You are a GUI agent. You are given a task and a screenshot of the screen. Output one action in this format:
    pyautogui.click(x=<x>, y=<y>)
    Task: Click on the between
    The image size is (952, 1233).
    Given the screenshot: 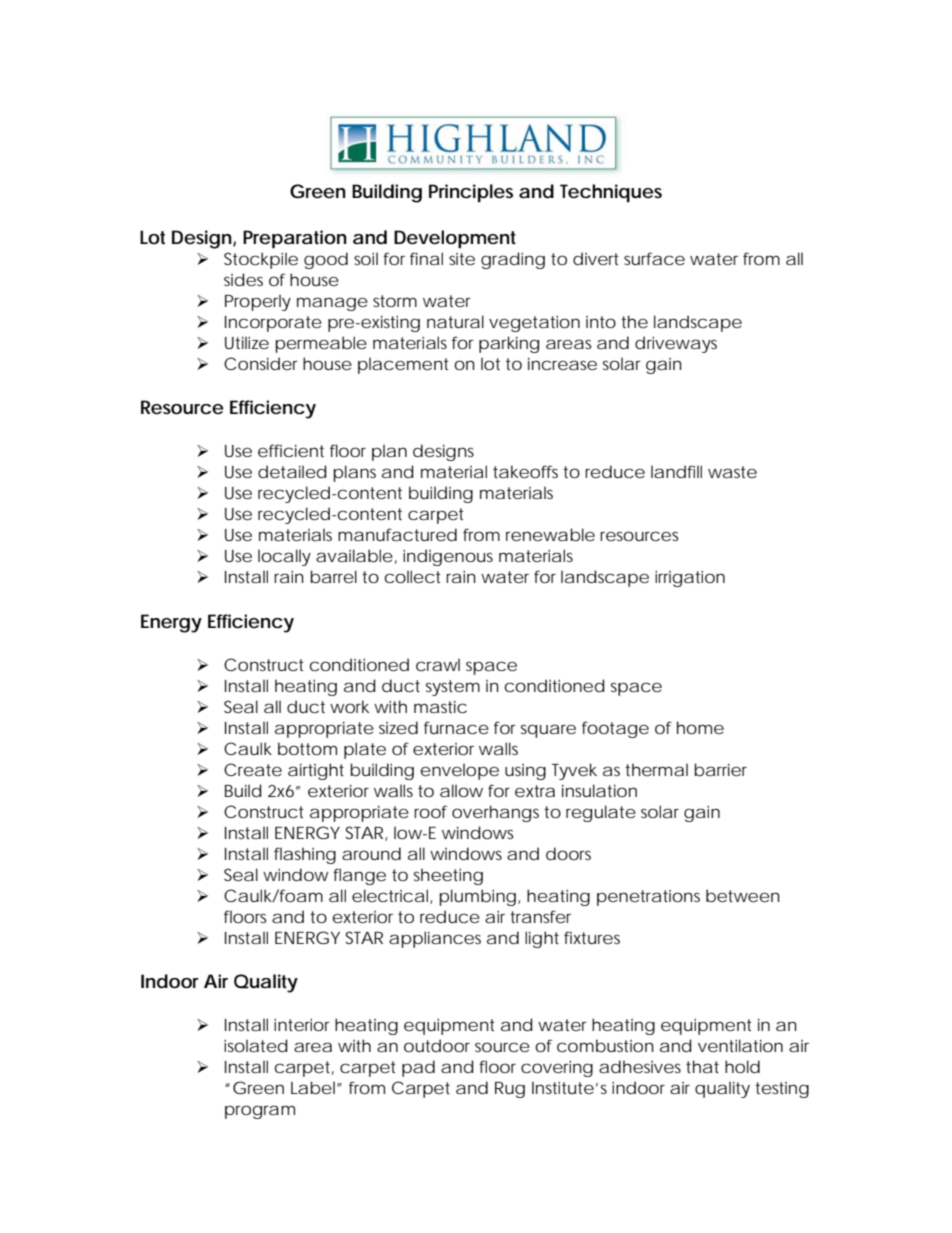 What is the action you would take?
    pyautogui.click(x=743, y=896)
